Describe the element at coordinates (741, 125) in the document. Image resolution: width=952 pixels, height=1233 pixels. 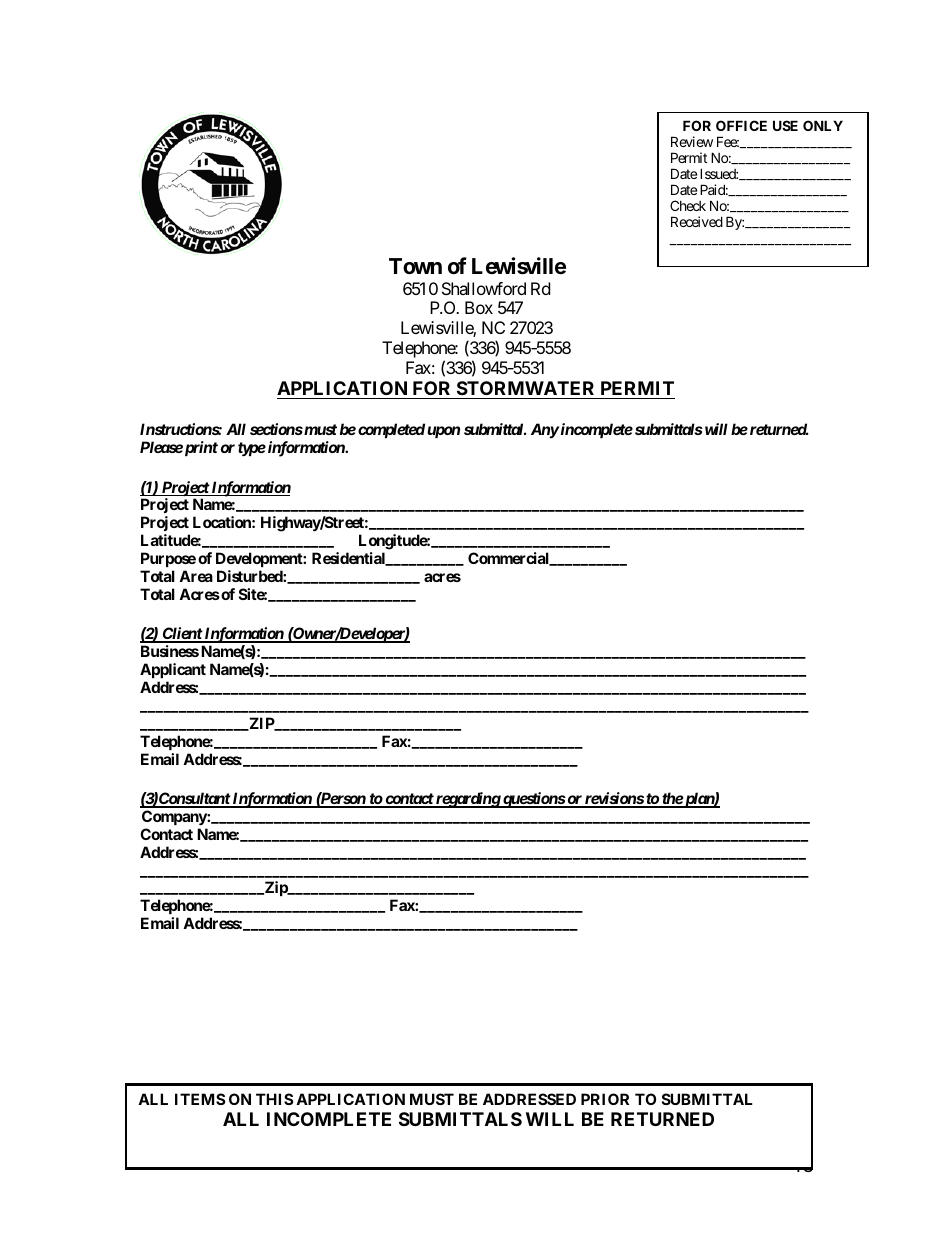
I see `OFFICE` at that location.
